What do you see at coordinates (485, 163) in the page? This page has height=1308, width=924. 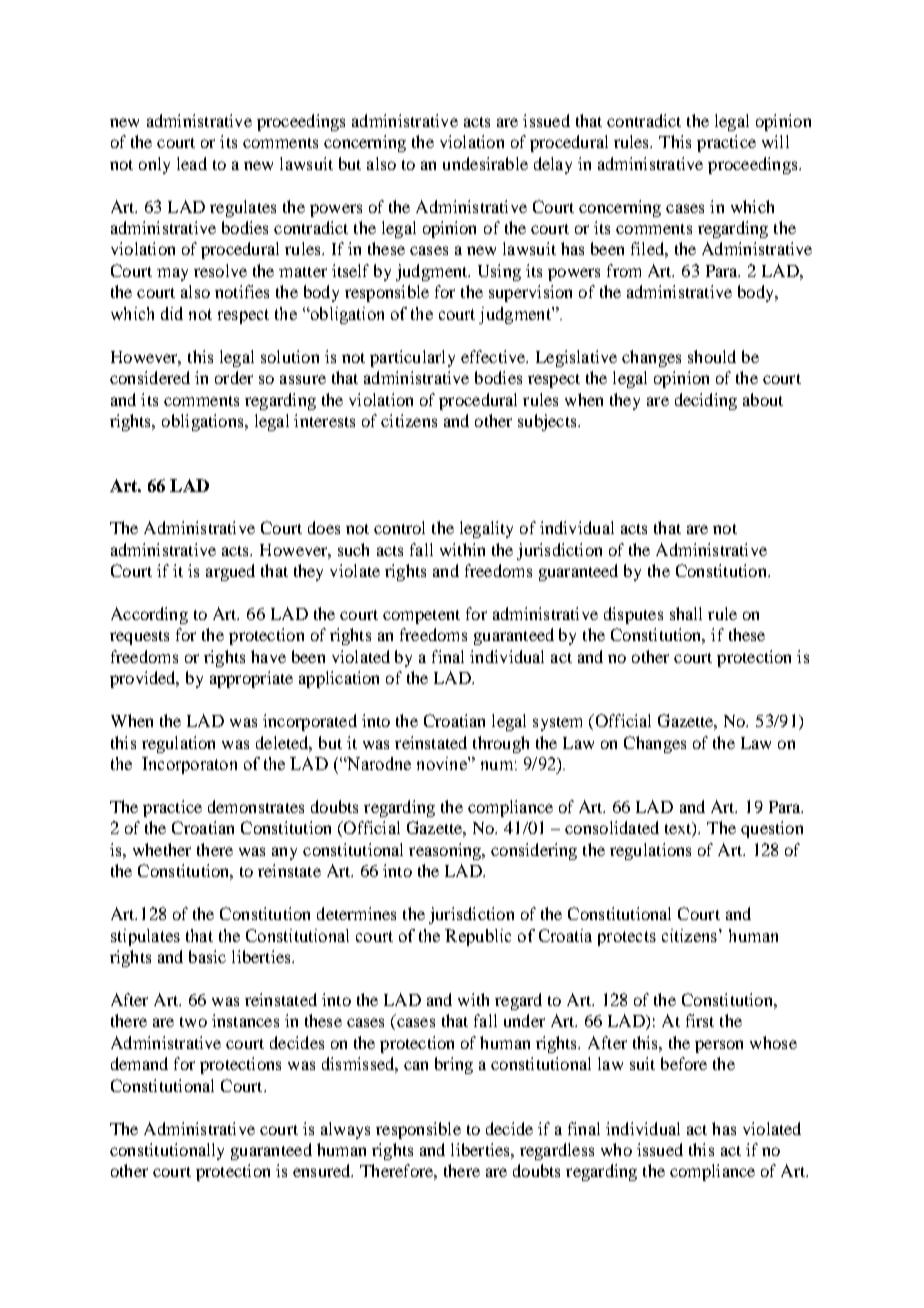 I see `undesirable` at bounding box center [485, 163].
